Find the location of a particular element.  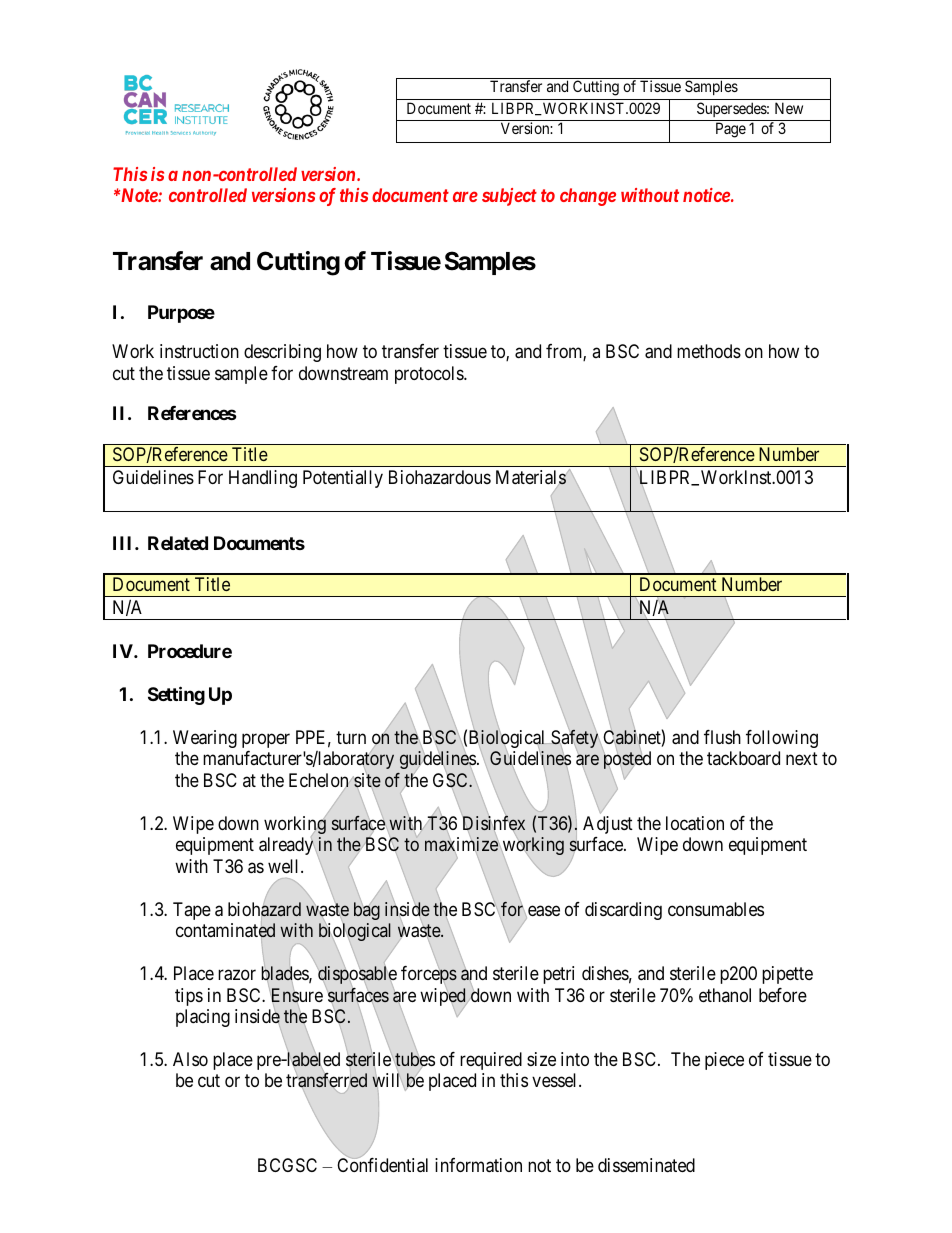

subject is located at coordinates (509, 197).
